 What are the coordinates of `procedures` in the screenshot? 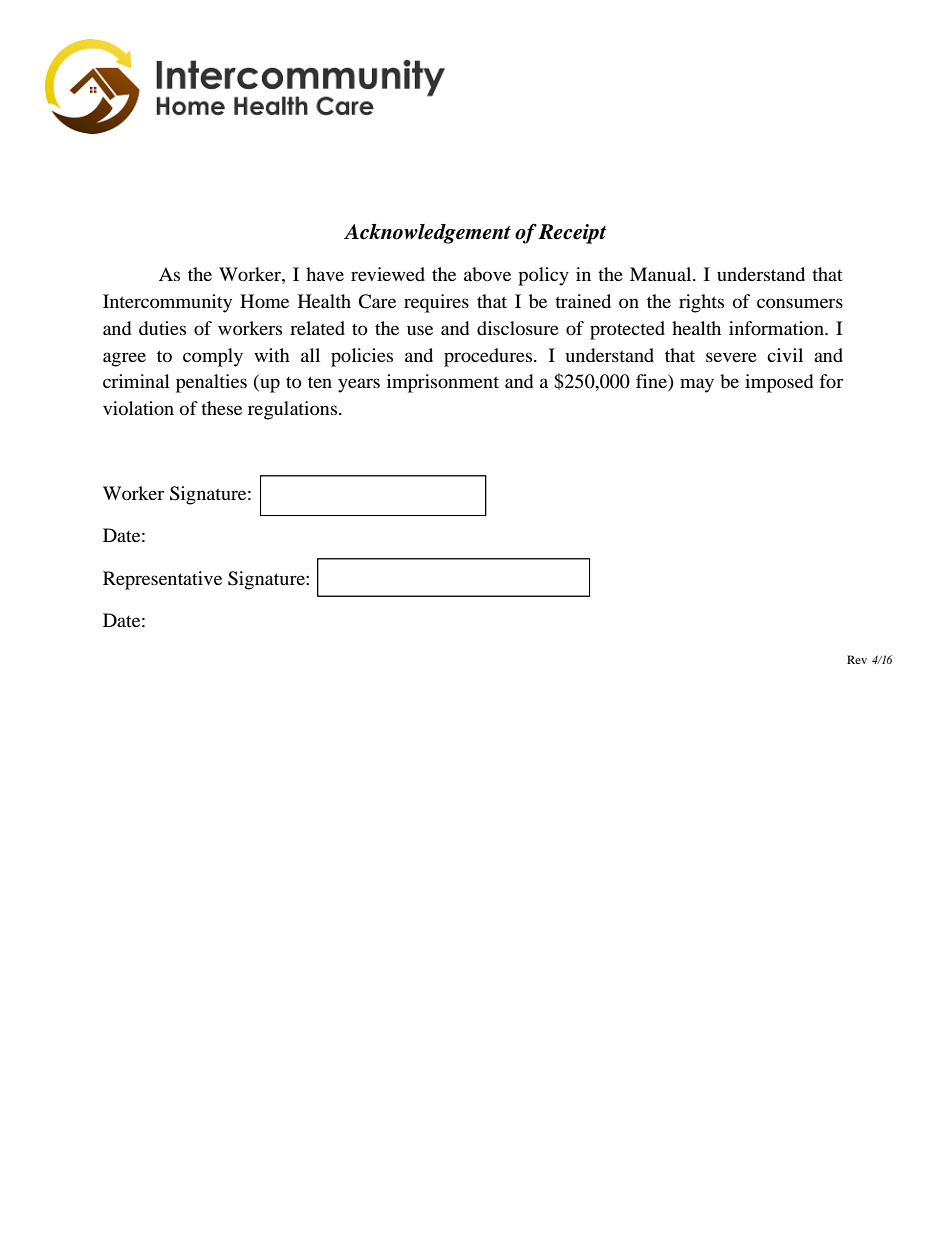 It's located at (489, 357).
